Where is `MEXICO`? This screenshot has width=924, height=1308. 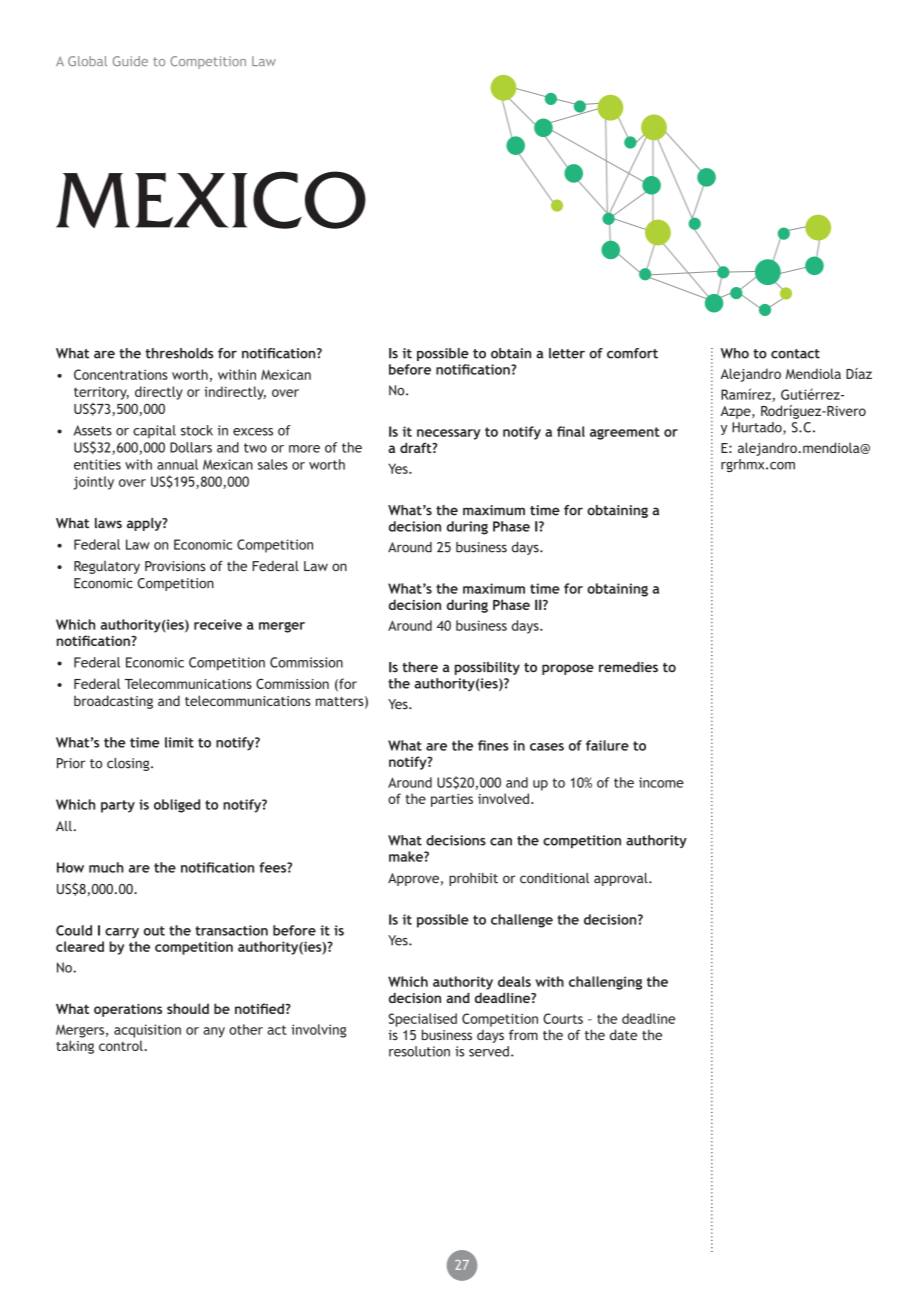
MEXICO is located at coordinates (211, 200).
